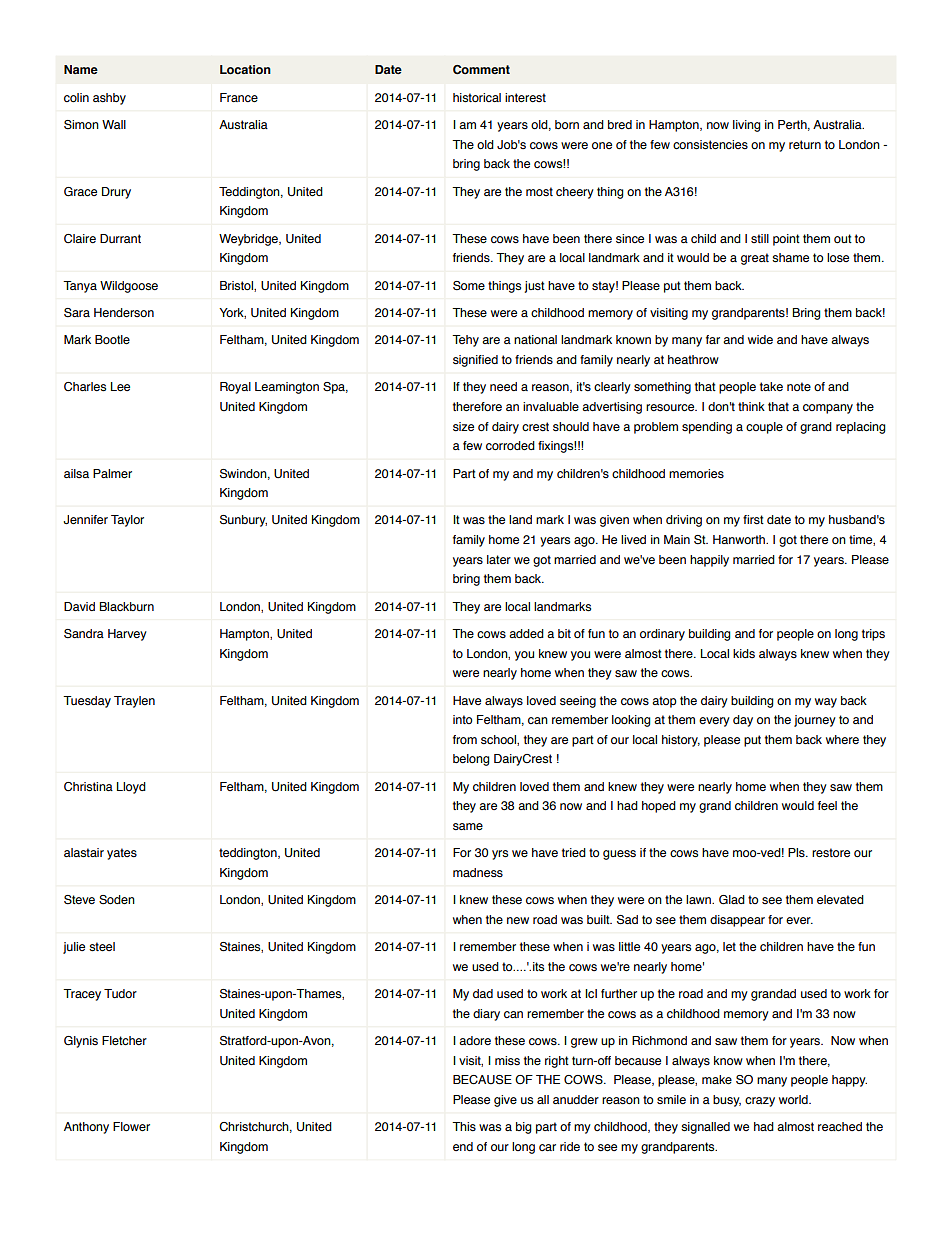 The height and width of the screenshot is (1233, 952). Describe the element at coordinates (112, 473) in the screenshot. I see `Palmer` at that location.
